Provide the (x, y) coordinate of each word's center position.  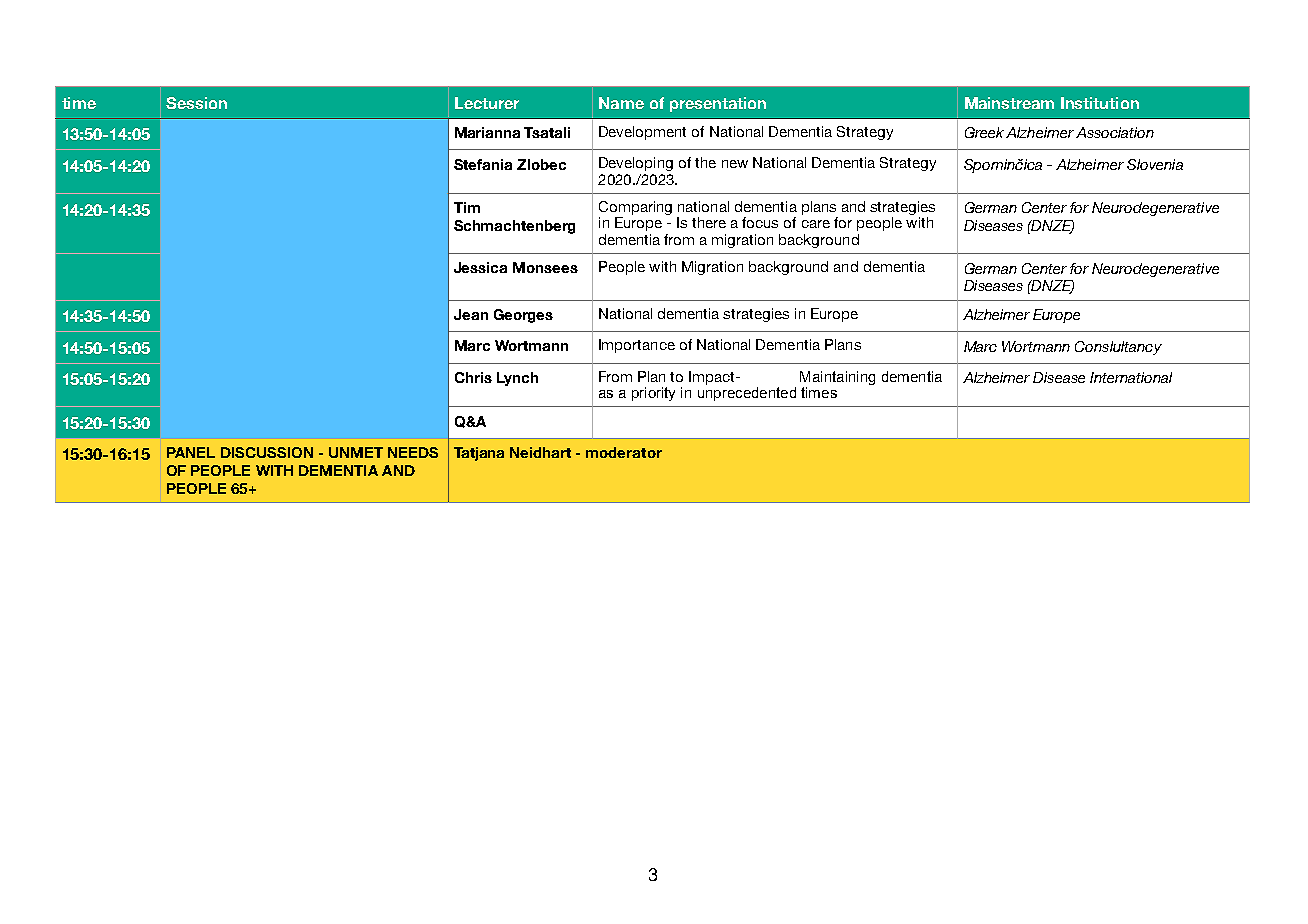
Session (196, 103)
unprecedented (747, 394)
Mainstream (1009, 103)
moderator (624, 452)
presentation (718, 104)
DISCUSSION (267, 452)
